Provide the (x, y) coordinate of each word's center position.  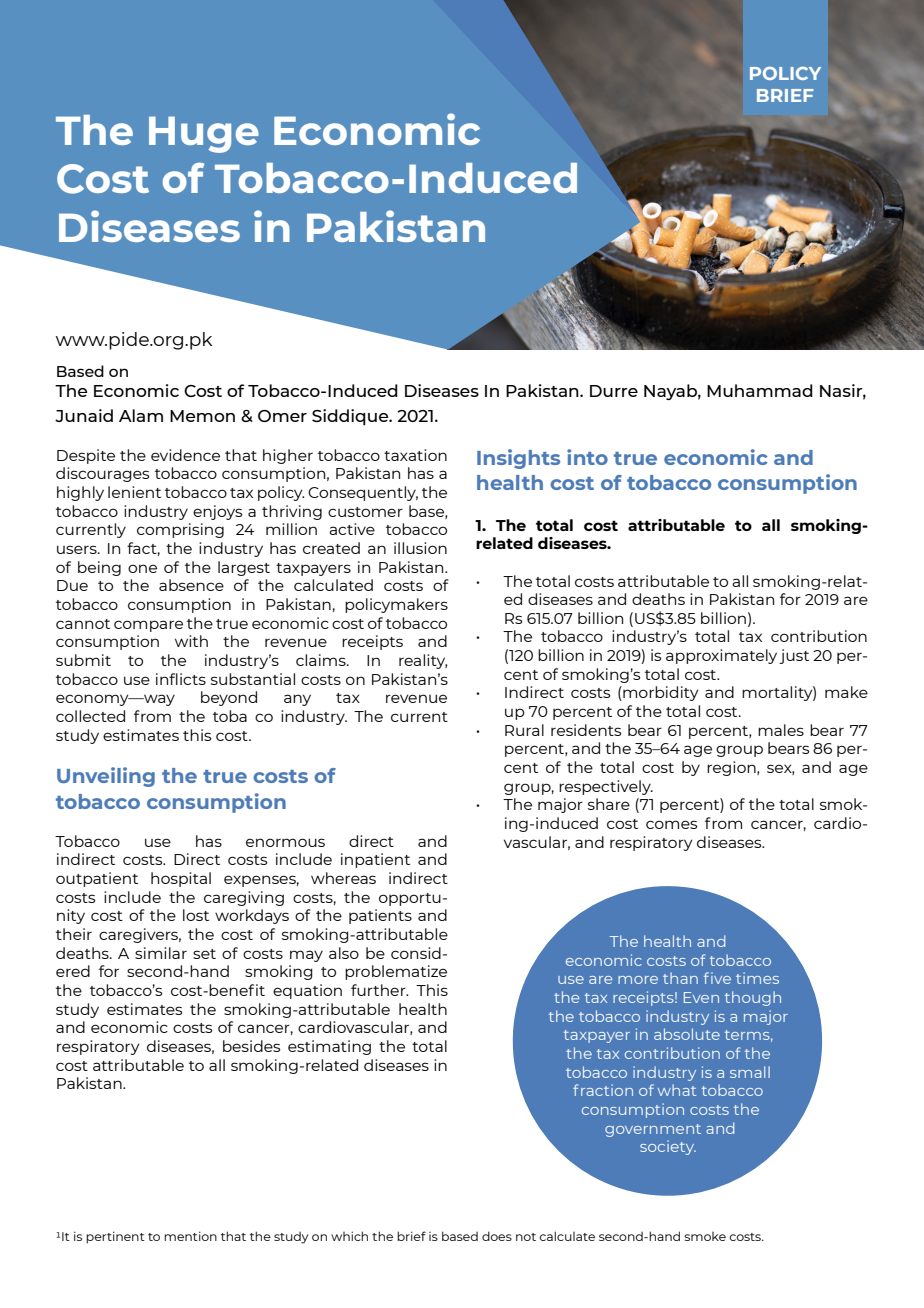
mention (190, 1236)
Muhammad (760, 390)
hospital (181, 879)
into (587, 457)
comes (671, 824)
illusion (420, 548)
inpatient (375, 860)
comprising (180, 530)
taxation (415, 455)
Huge (204, 134)
